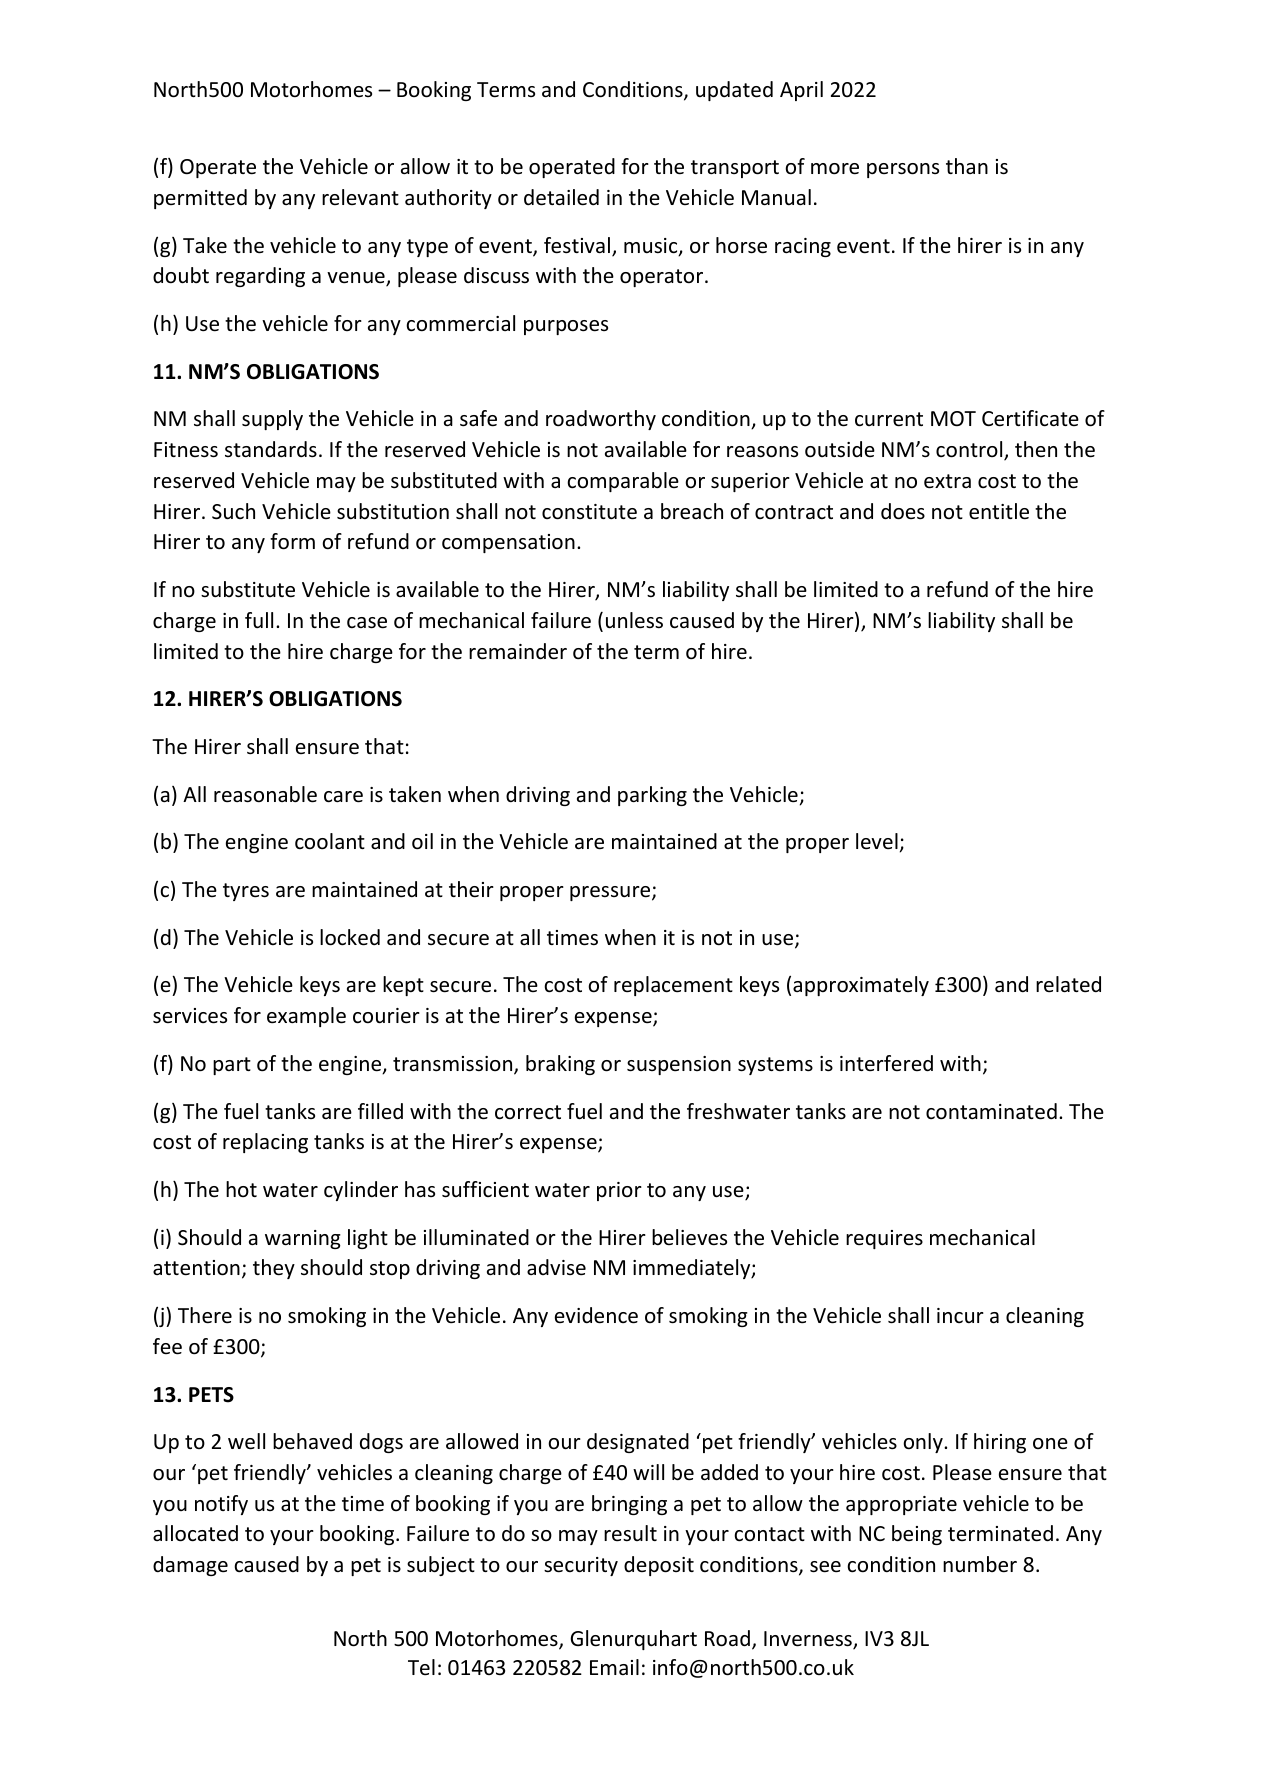 The image size is (1262, 1785). Describe the element at coordinates (967, 166) in the page. I see `than` at that location.
